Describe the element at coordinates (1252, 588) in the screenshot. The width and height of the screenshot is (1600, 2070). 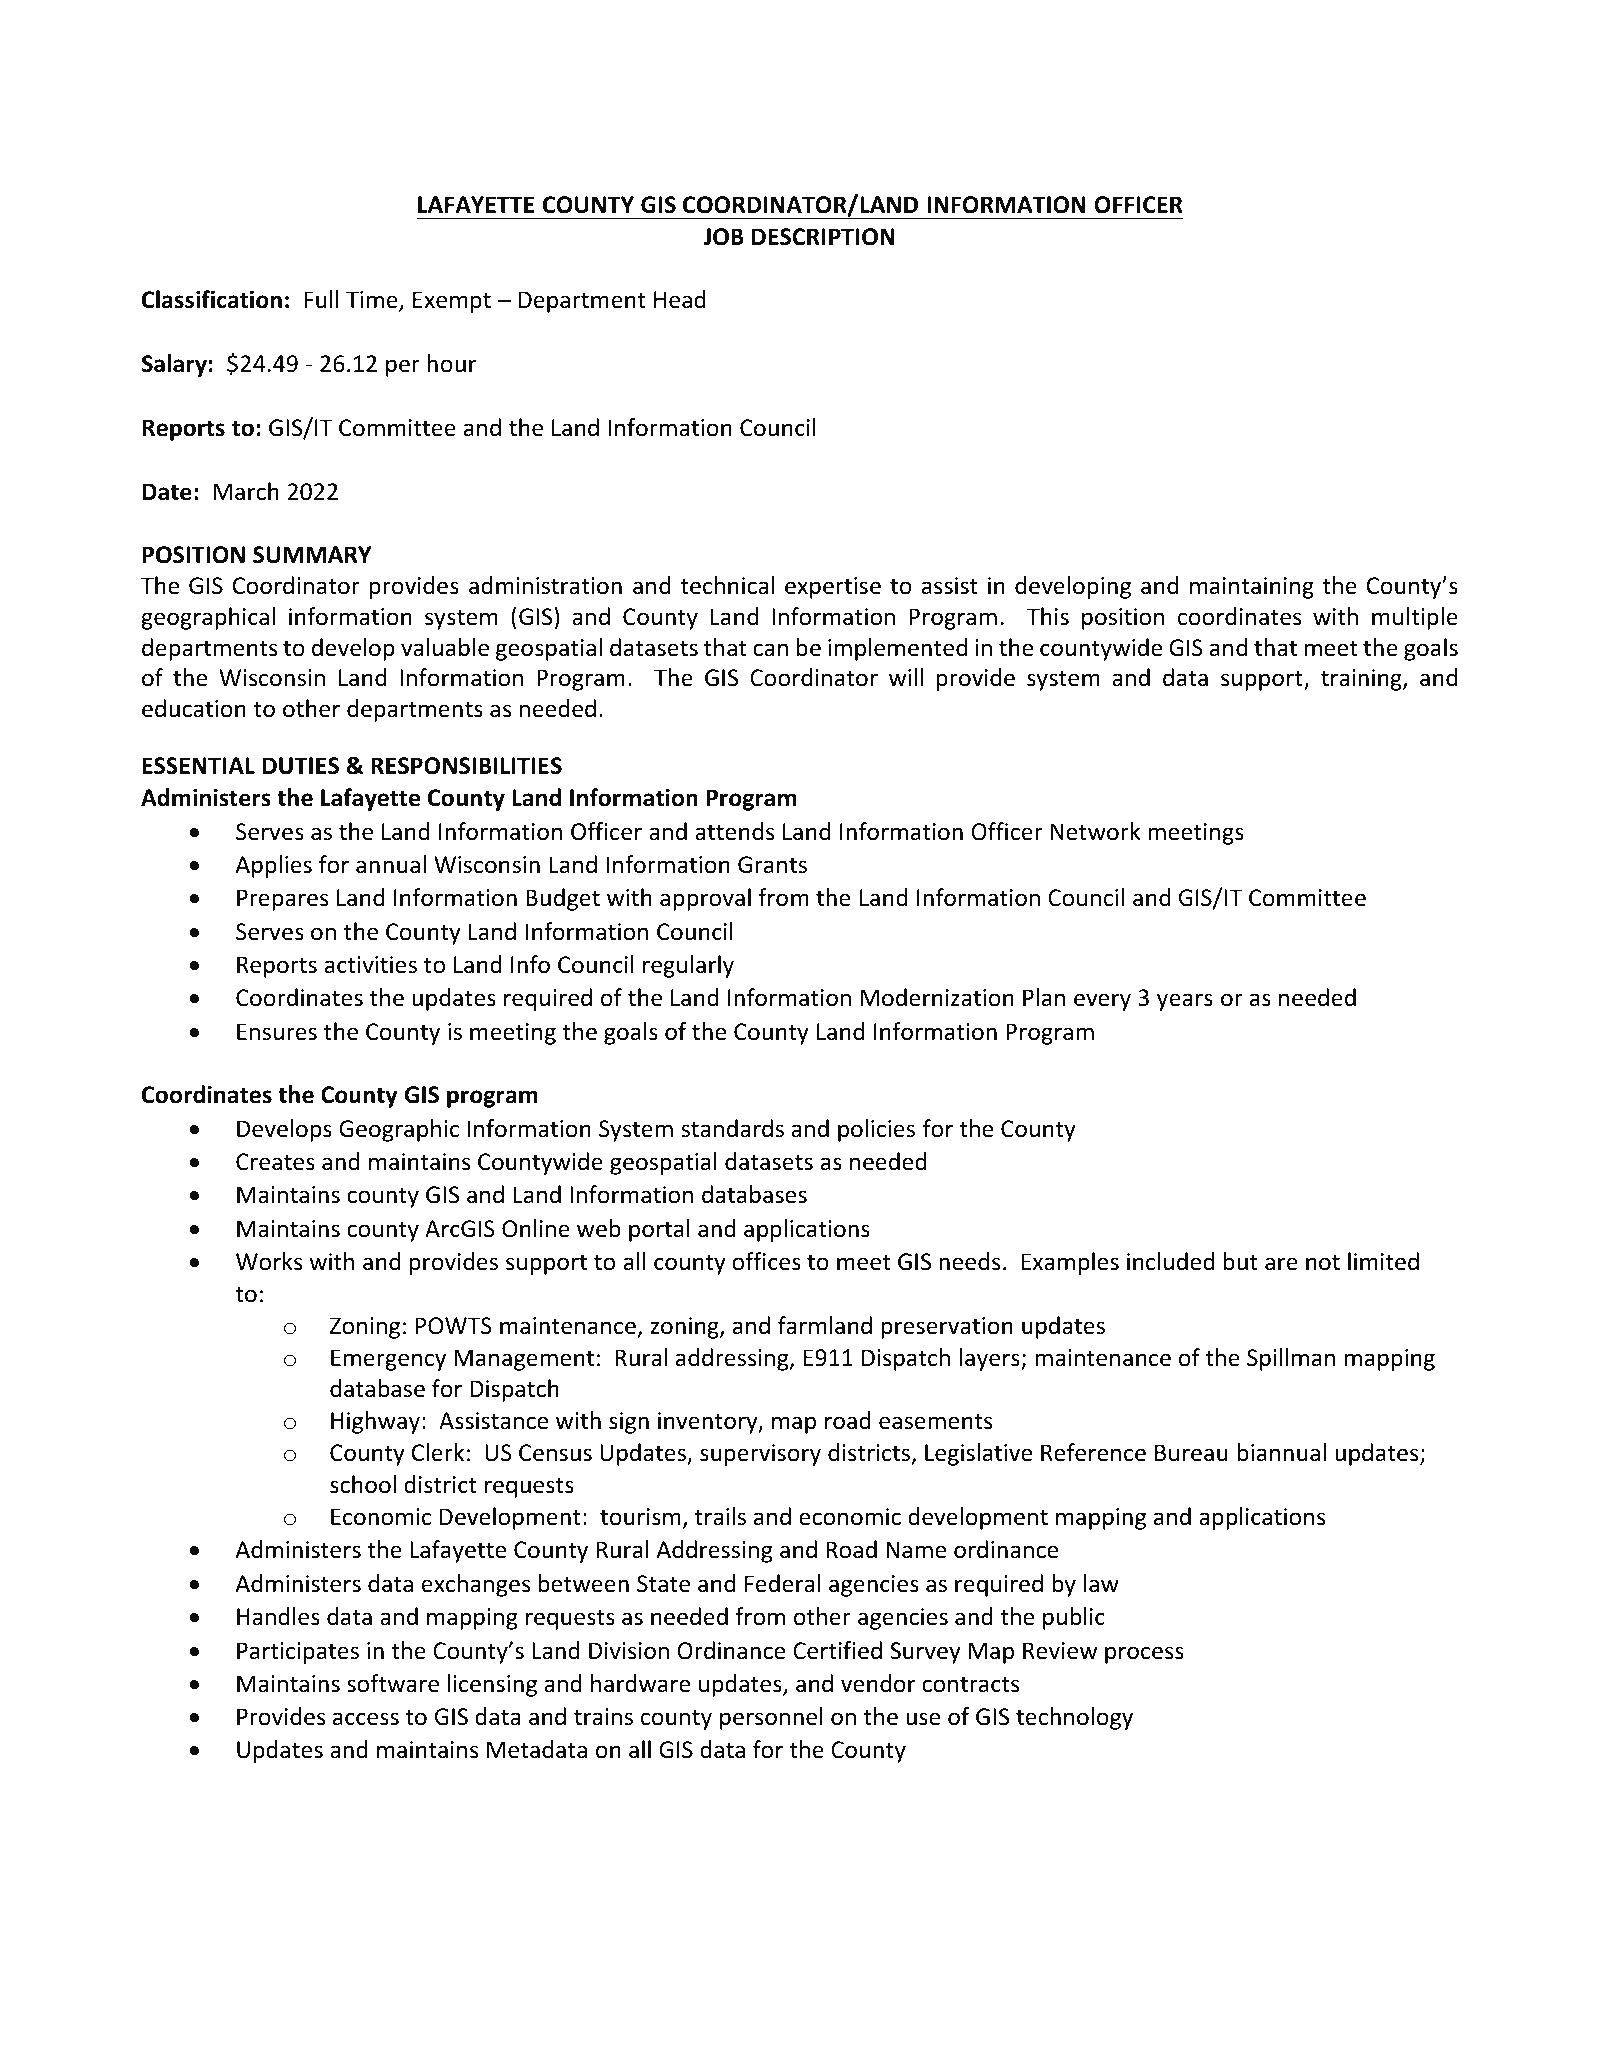
I see `maintaining` at that location.
